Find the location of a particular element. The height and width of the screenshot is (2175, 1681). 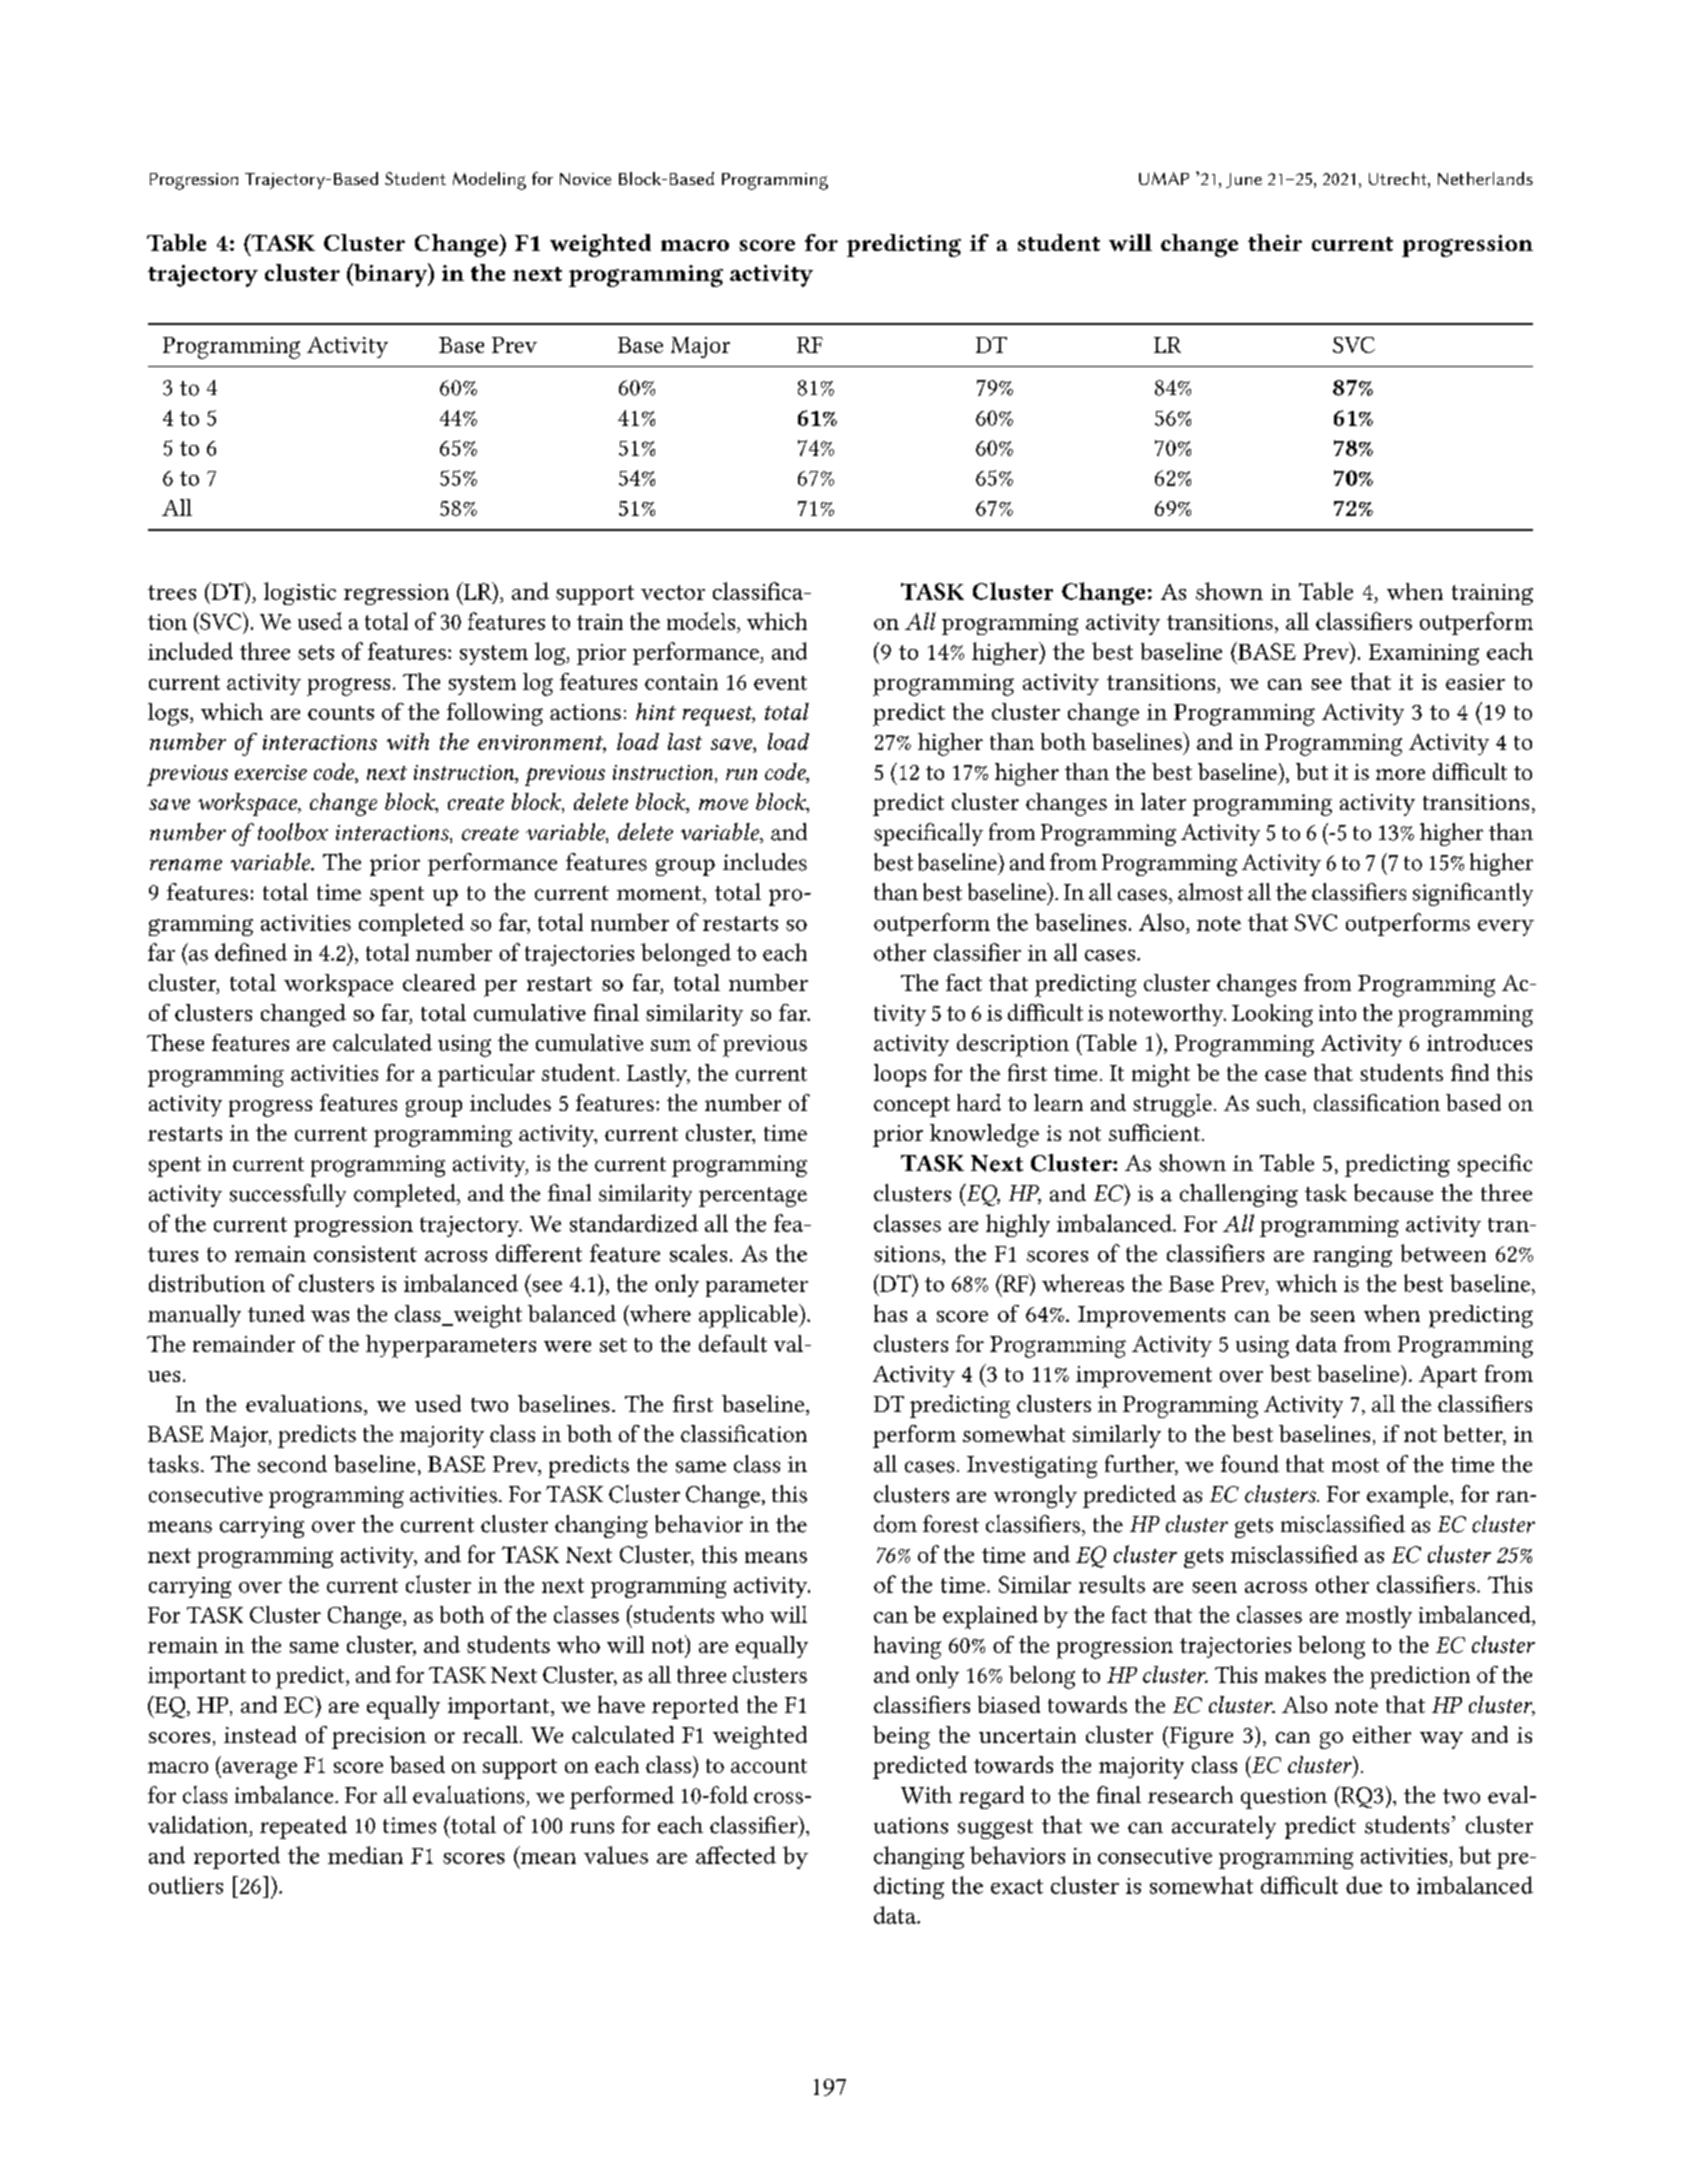

cleared is located at coordinates (439, 982).
